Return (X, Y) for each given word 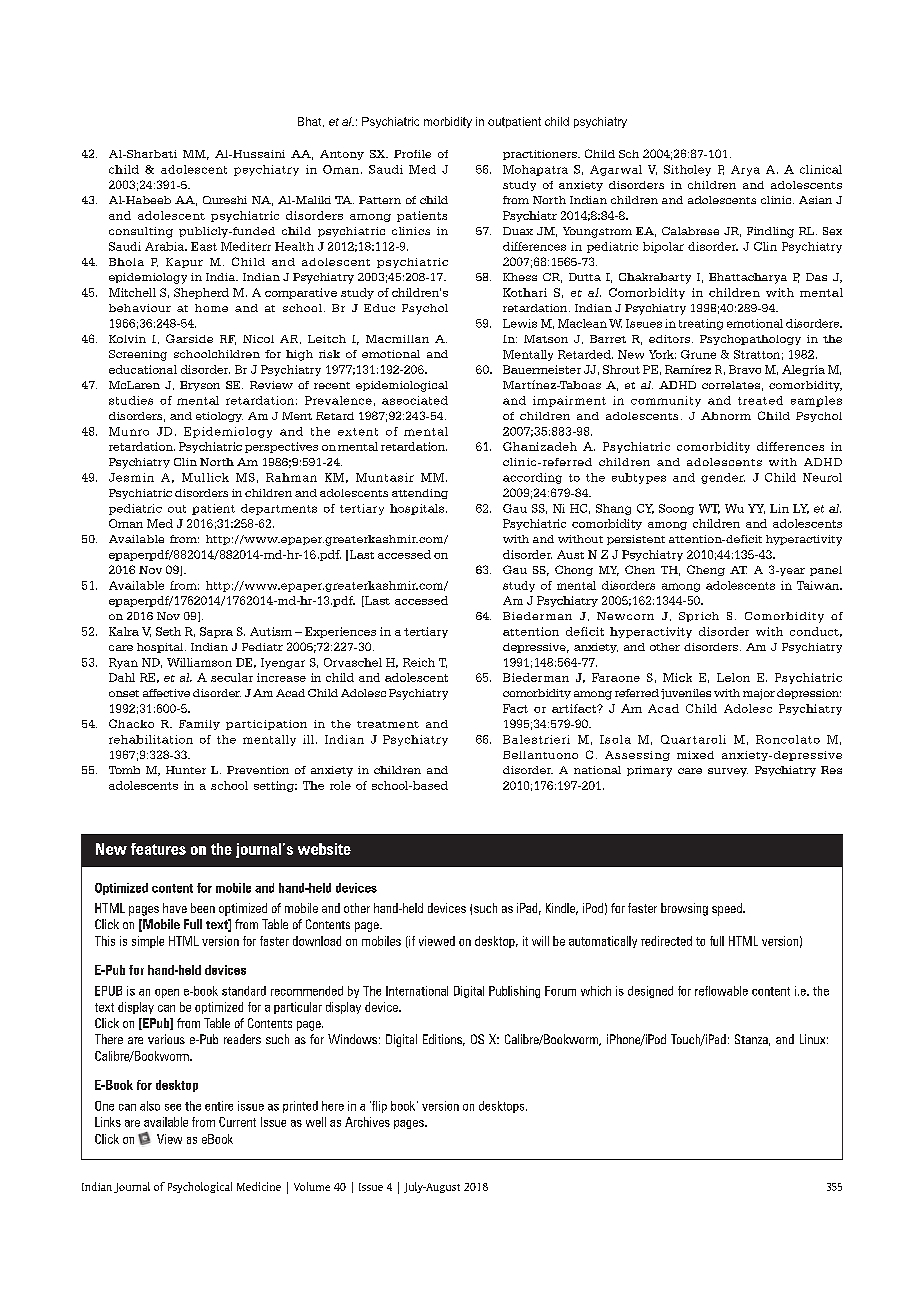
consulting (141, 232)
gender (723, 478)
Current (237, 1122)
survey (728, 772)
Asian (815, 200)
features (158, 849)
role (340, 785)
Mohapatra (535, 170)
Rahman (291, 477)
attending (420, 494)
